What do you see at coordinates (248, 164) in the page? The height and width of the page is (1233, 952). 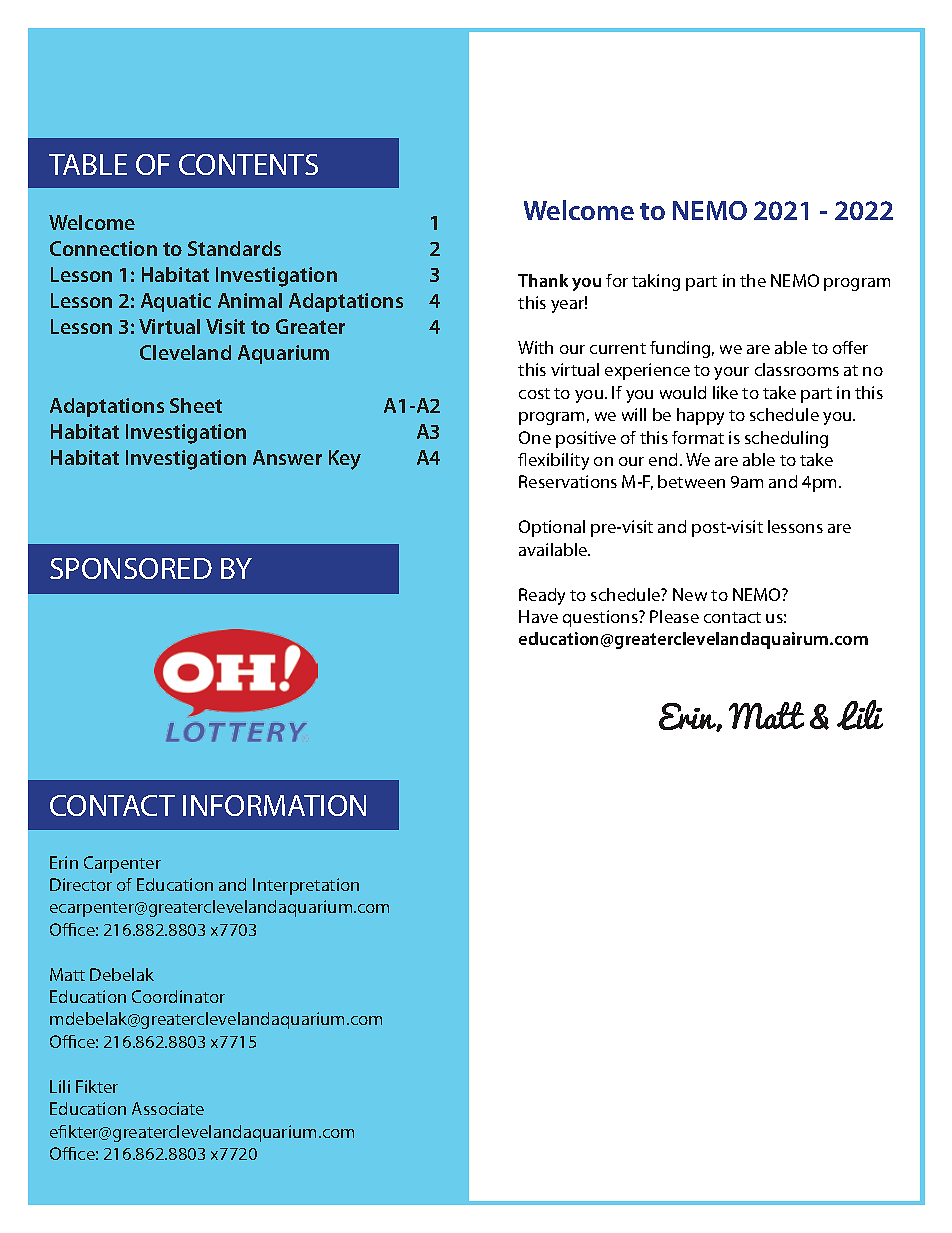 I see `CONTENTS` at bounding box center [248, 164].
